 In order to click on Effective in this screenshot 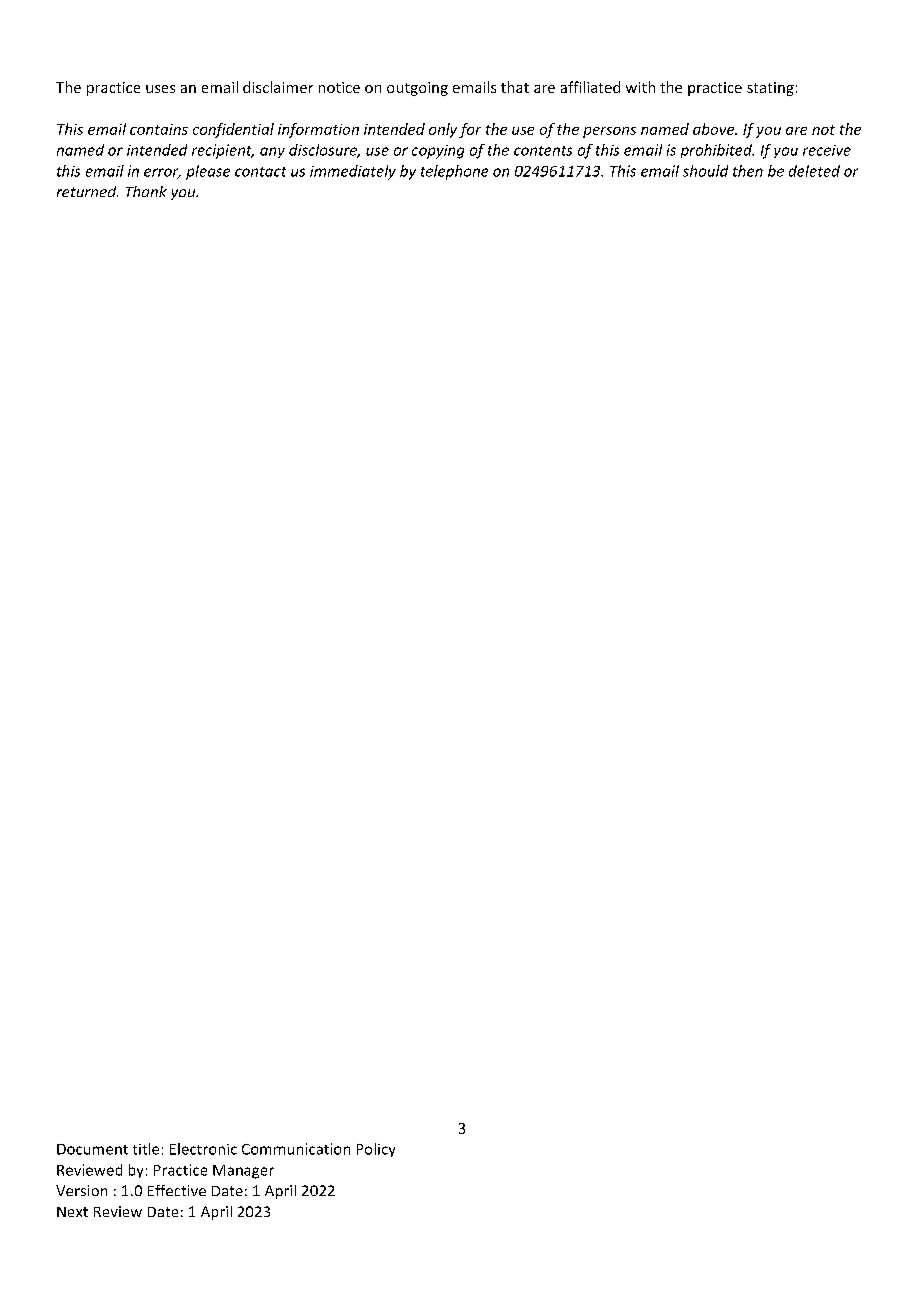, I will do `click(177, 1190)`.
